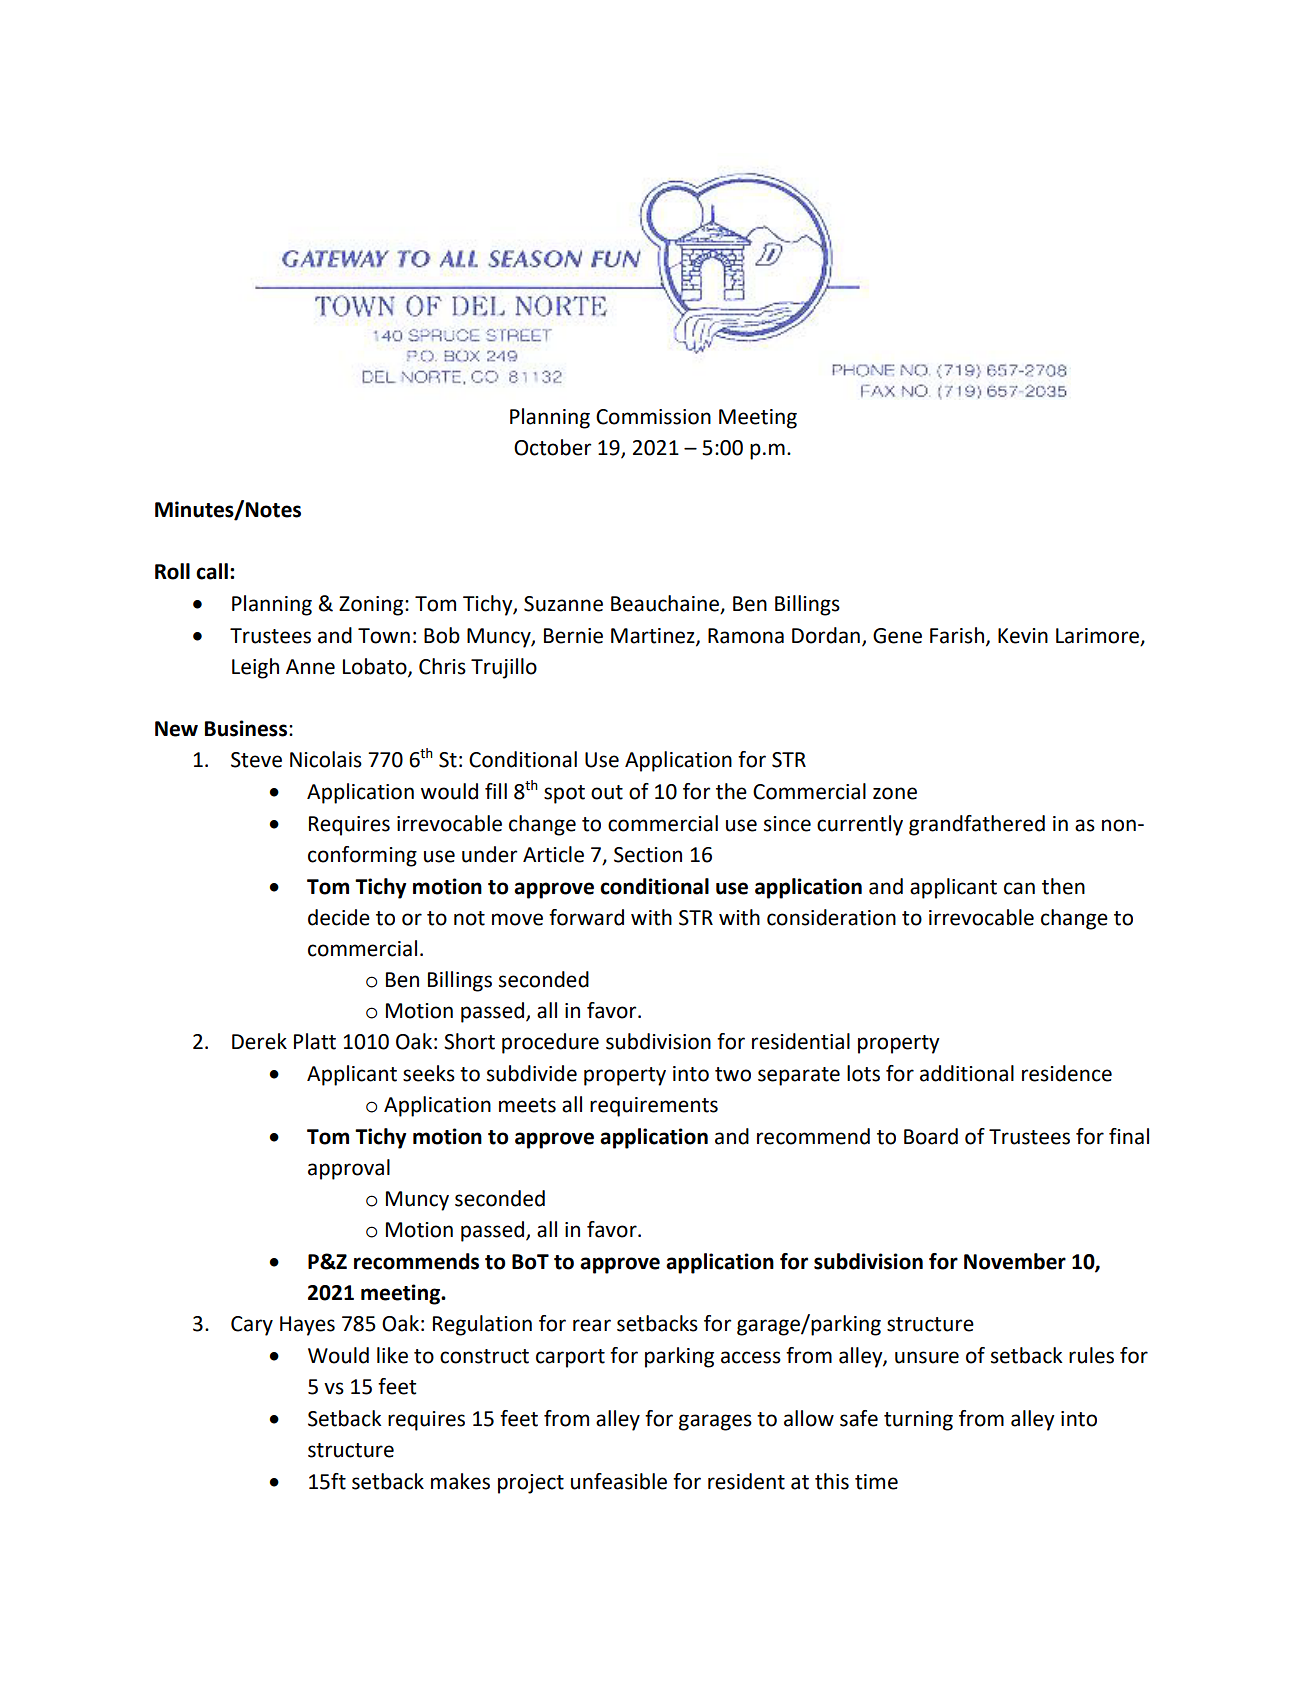 This page has height=1690, width=1306. Describe the element at coordinates (1023, 636) in the page. I see `Kevin` at that location.
